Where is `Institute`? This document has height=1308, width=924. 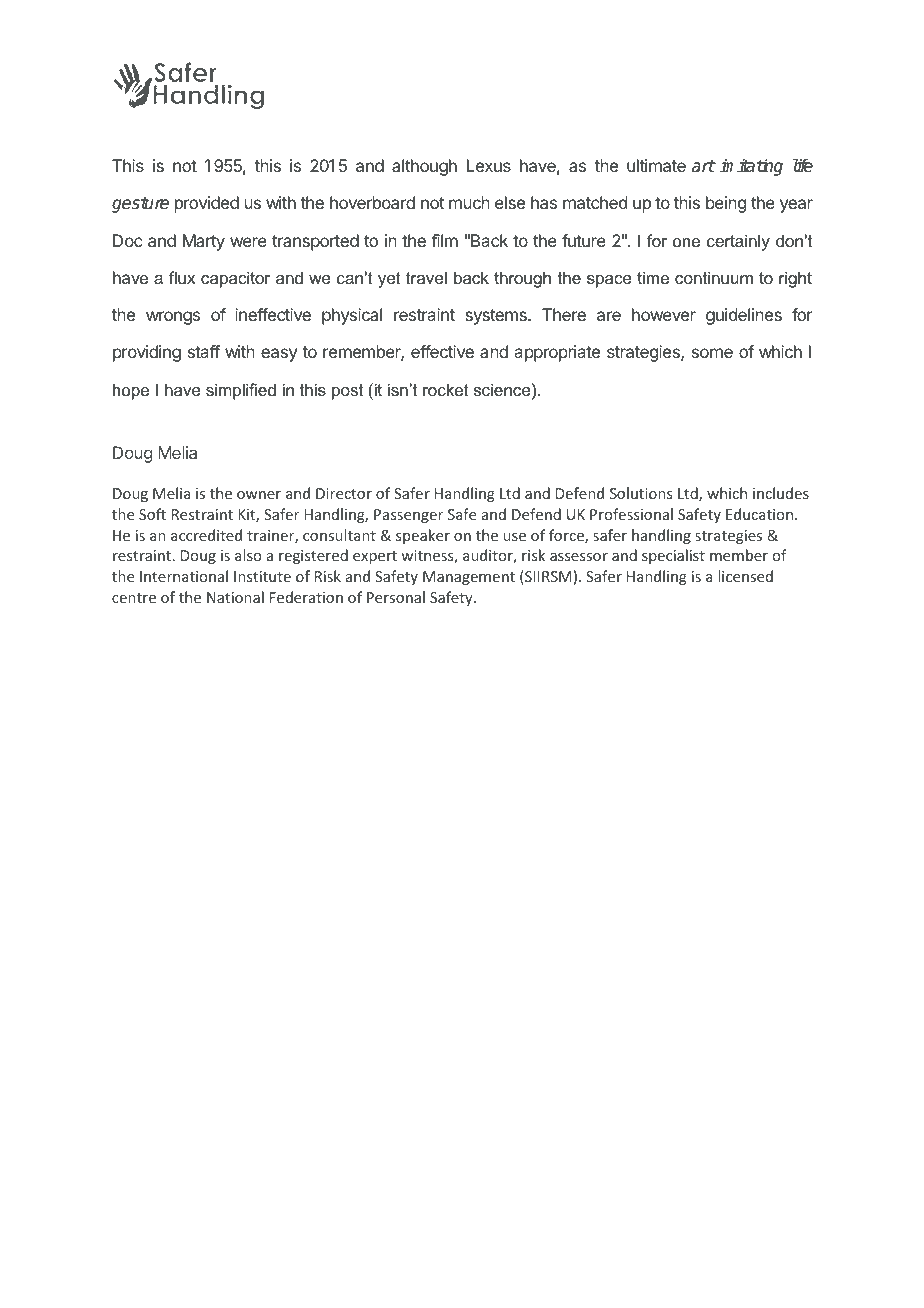
Institute is located at coordinates (262, 576).
